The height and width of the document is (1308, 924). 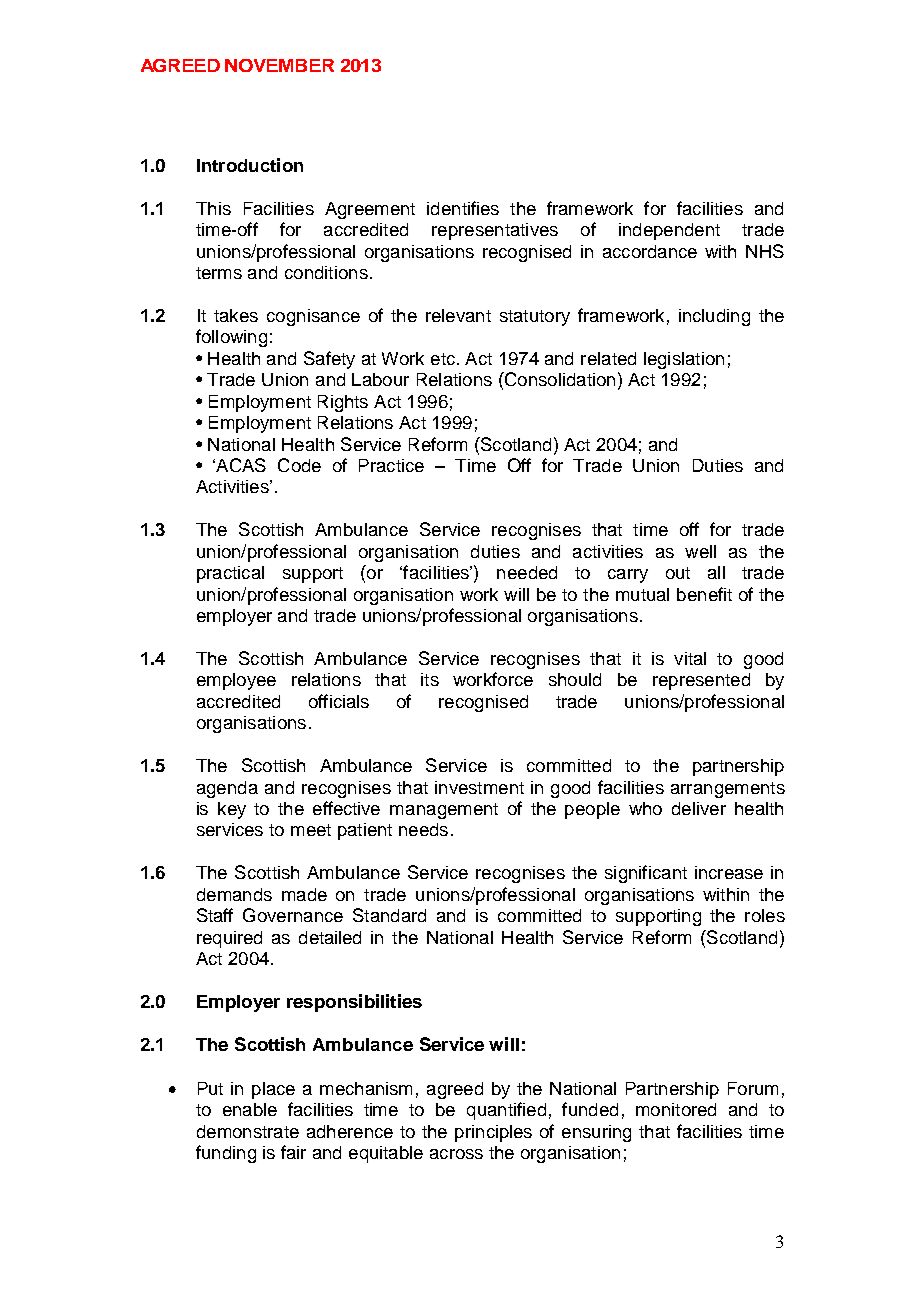 What do you see at coordinates (463, 208) in the document?
I see `identifies` at bounding box center [463, 208].
